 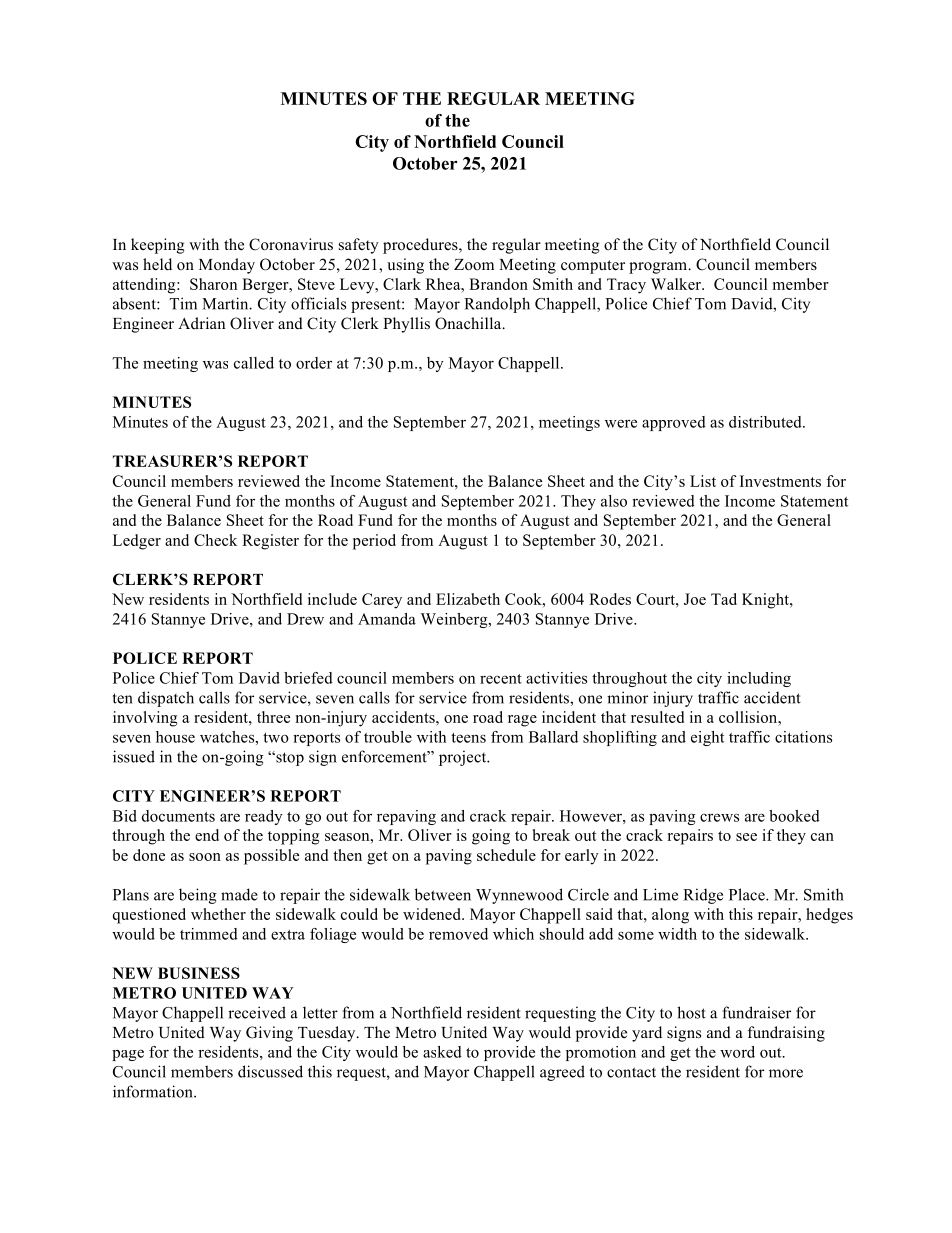 I want to click on Zoom, so click(x=474, y=265).
